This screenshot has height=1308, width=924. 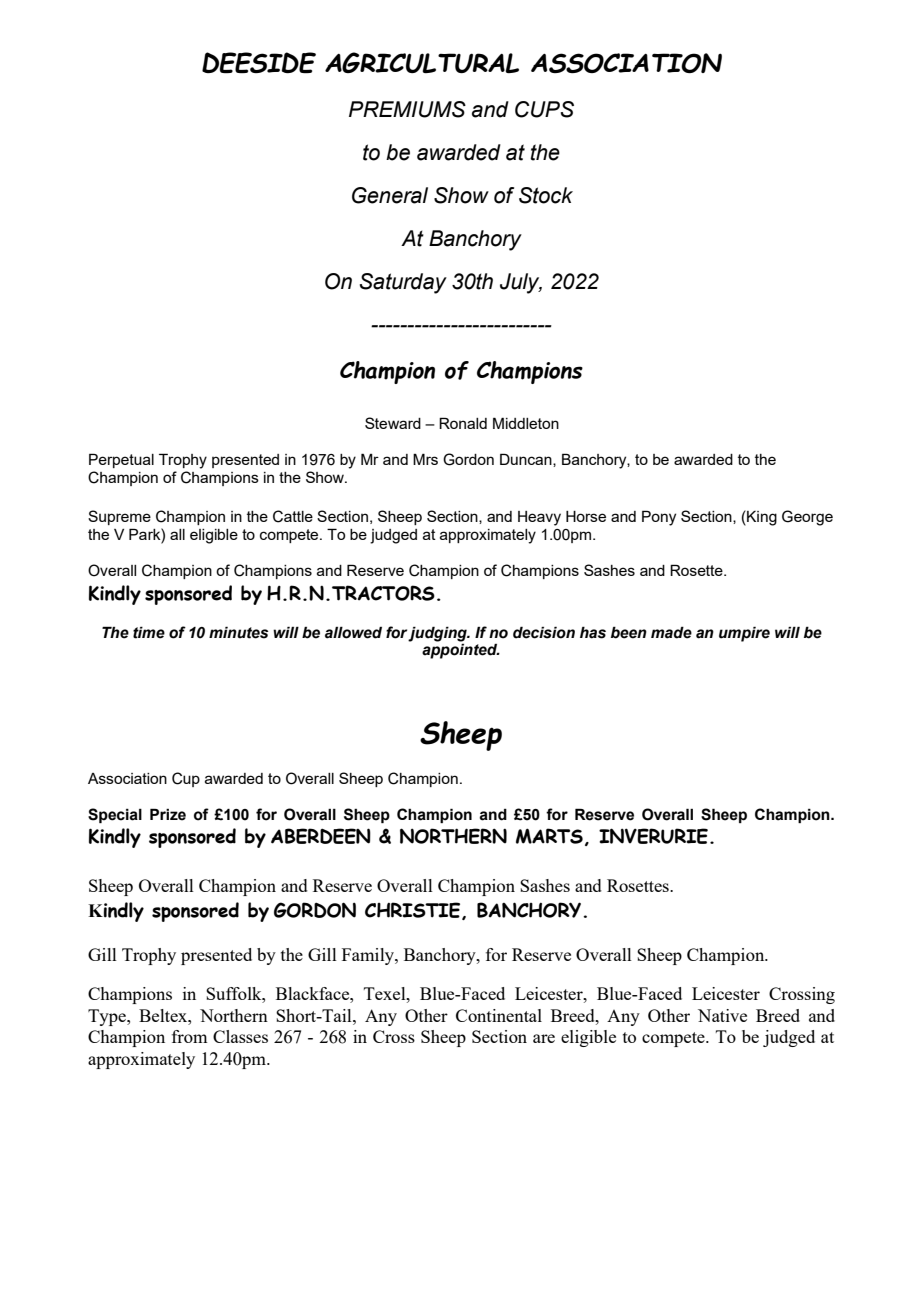 What do you see at coordinates (189, 1036) in the screenshot?
I see `from` at bounding box center [189, 1036].
